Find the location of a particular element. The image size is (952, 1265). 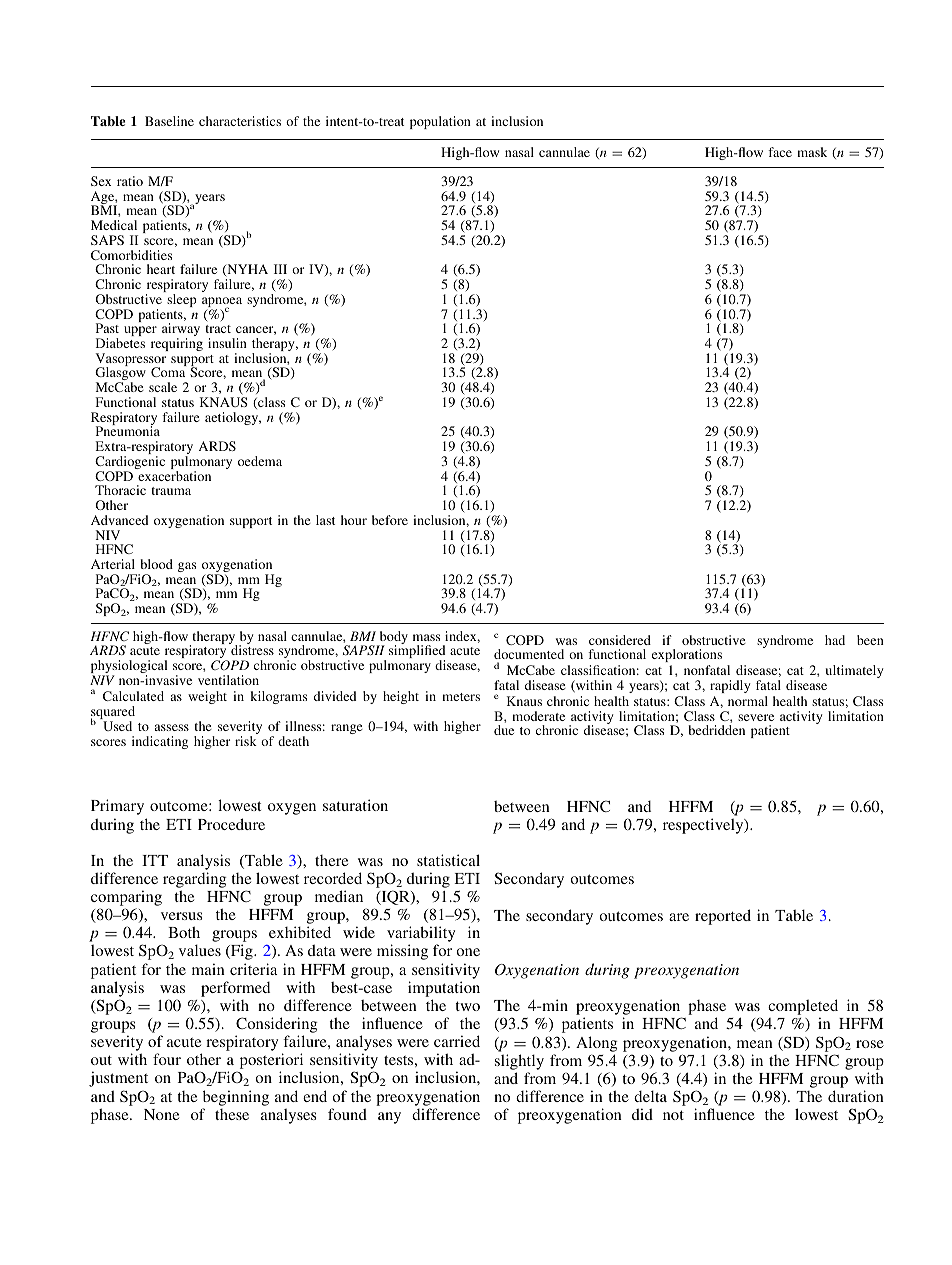

mask is located at coordinates (812, 152).
